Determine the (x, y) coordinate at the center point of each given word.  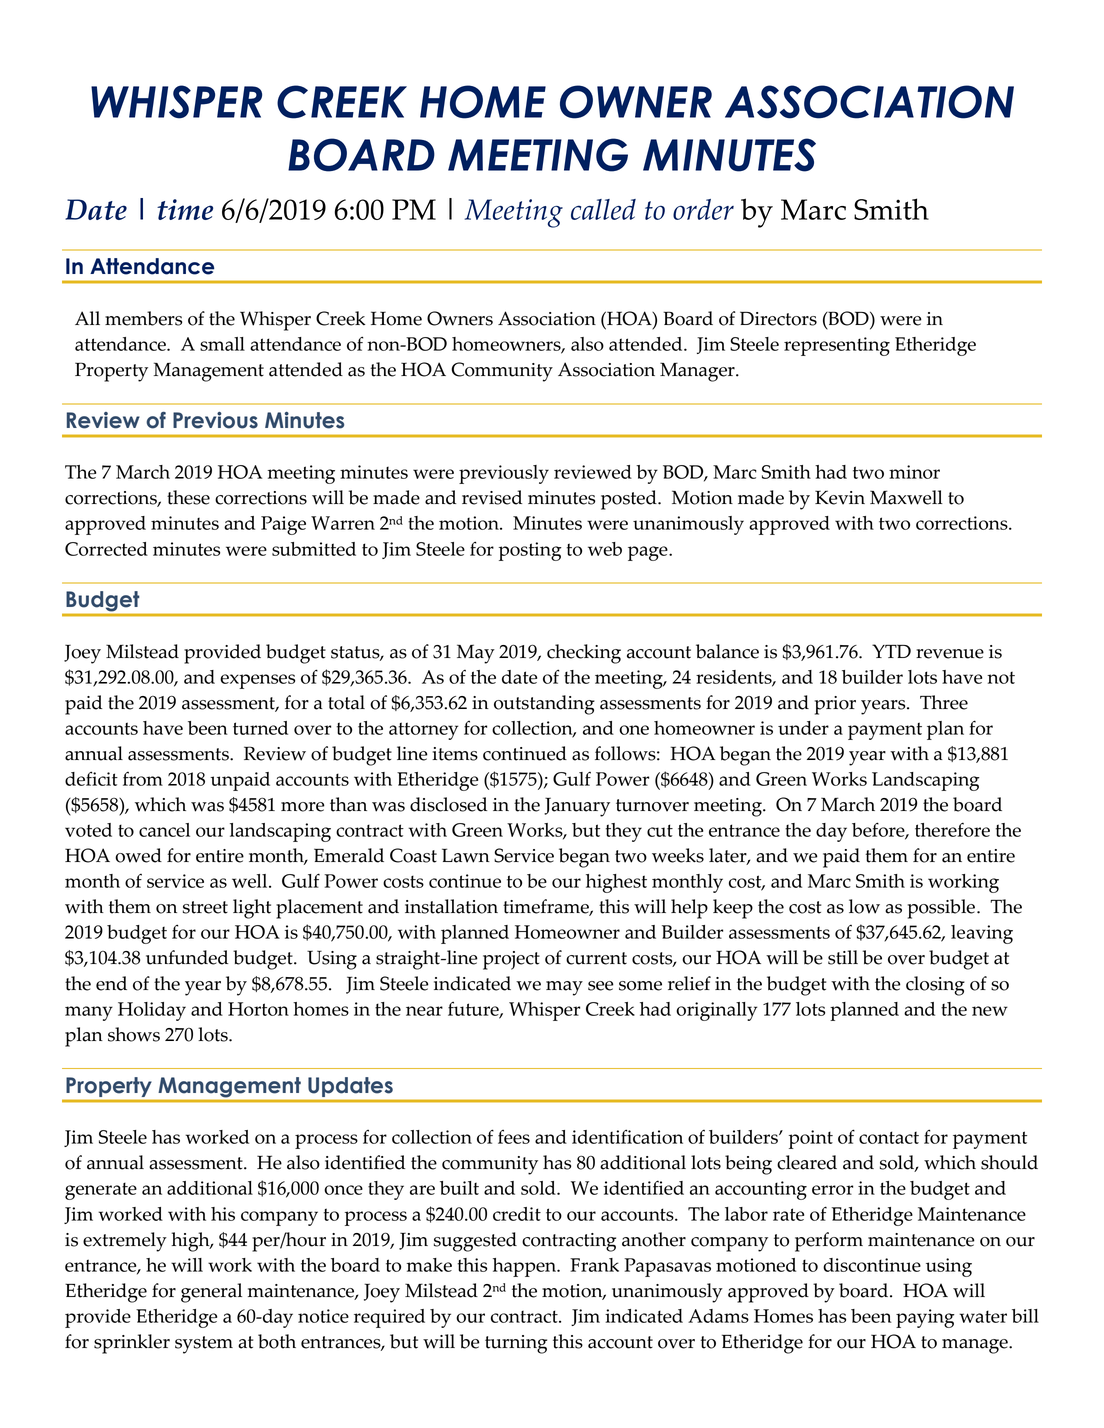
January (577, 807)
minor (914, 472)
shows (134, 1034)
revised (492, 497)
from (143, 779)
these (188, 497)
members (143, 318)
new (990, 1011)
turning (516, 1344)
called (603, 209)
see (601, 986)
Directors (778, 318)
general (211, 1293)
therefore (952, 829)
